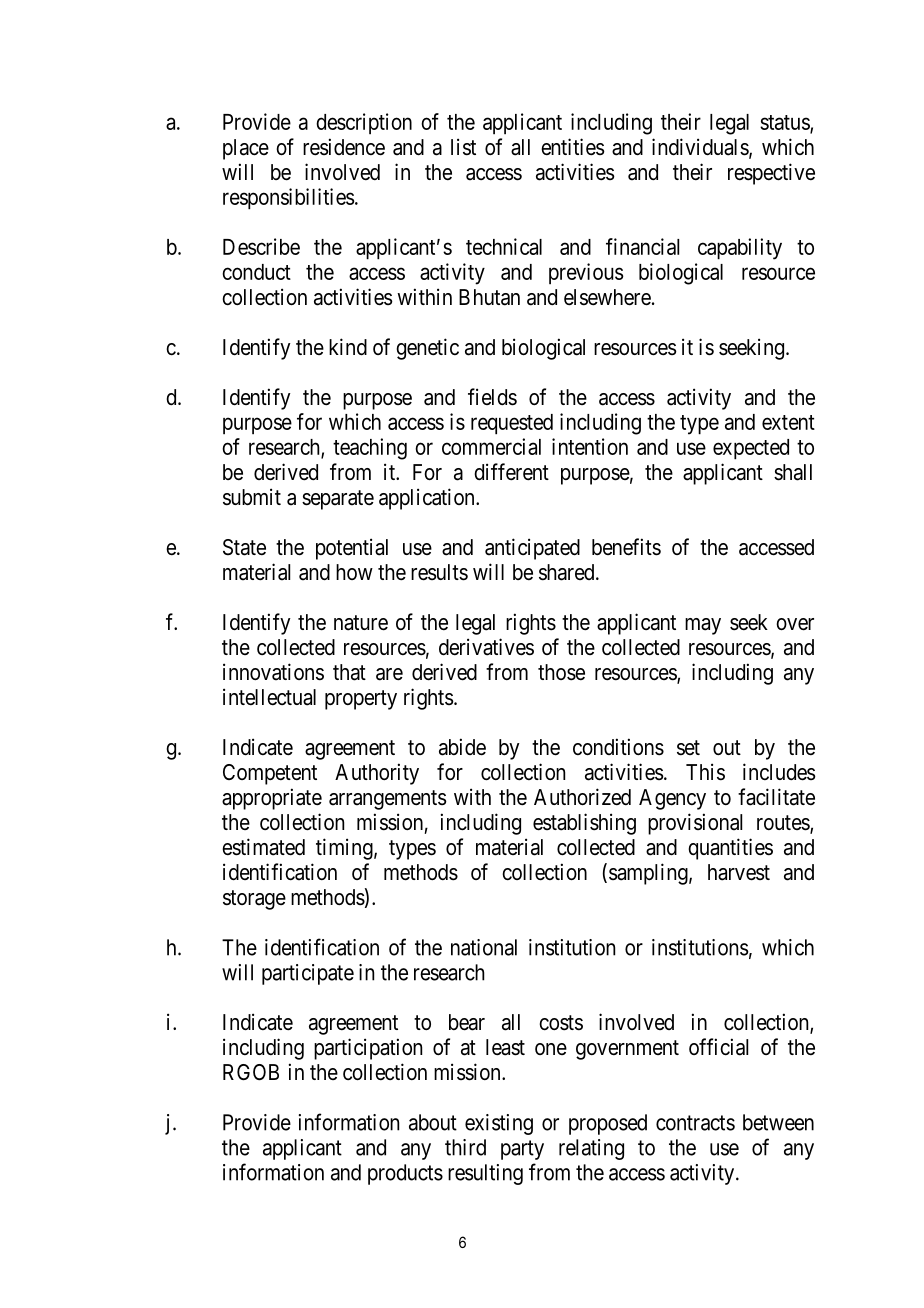 The width and height of the screenshot is (924, 1308). I want to click on products, so click(405, 1174).
